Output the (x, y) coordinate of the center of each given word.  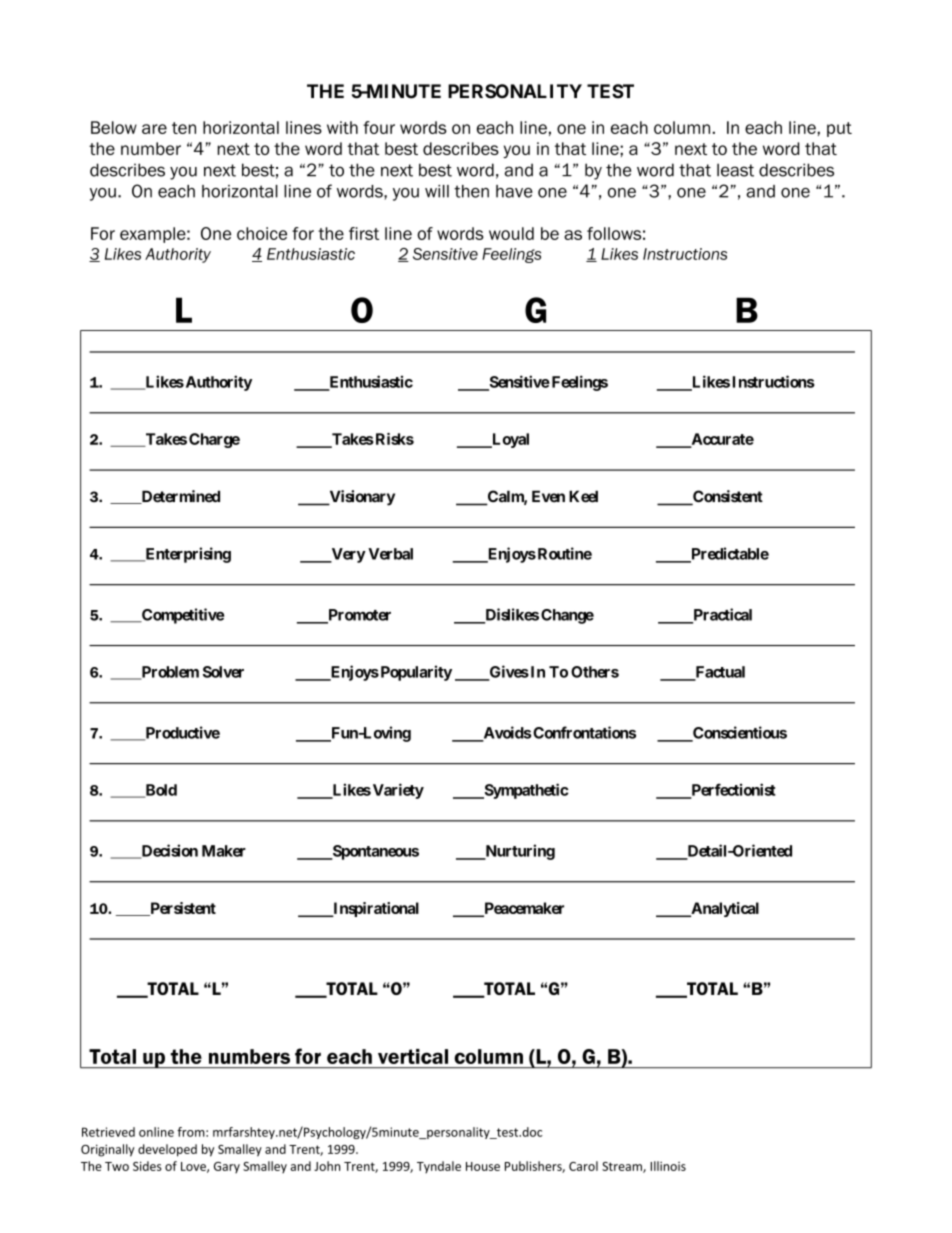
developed (167, 1150)
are (154, 129)
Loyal (509, 440)
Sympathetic (525, 791)
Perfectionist (732, 790)
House (483, 1166)
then (471, 191)
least (735, 170)
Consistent (727, 497)
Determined (179, 497)
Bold (160, 791)
